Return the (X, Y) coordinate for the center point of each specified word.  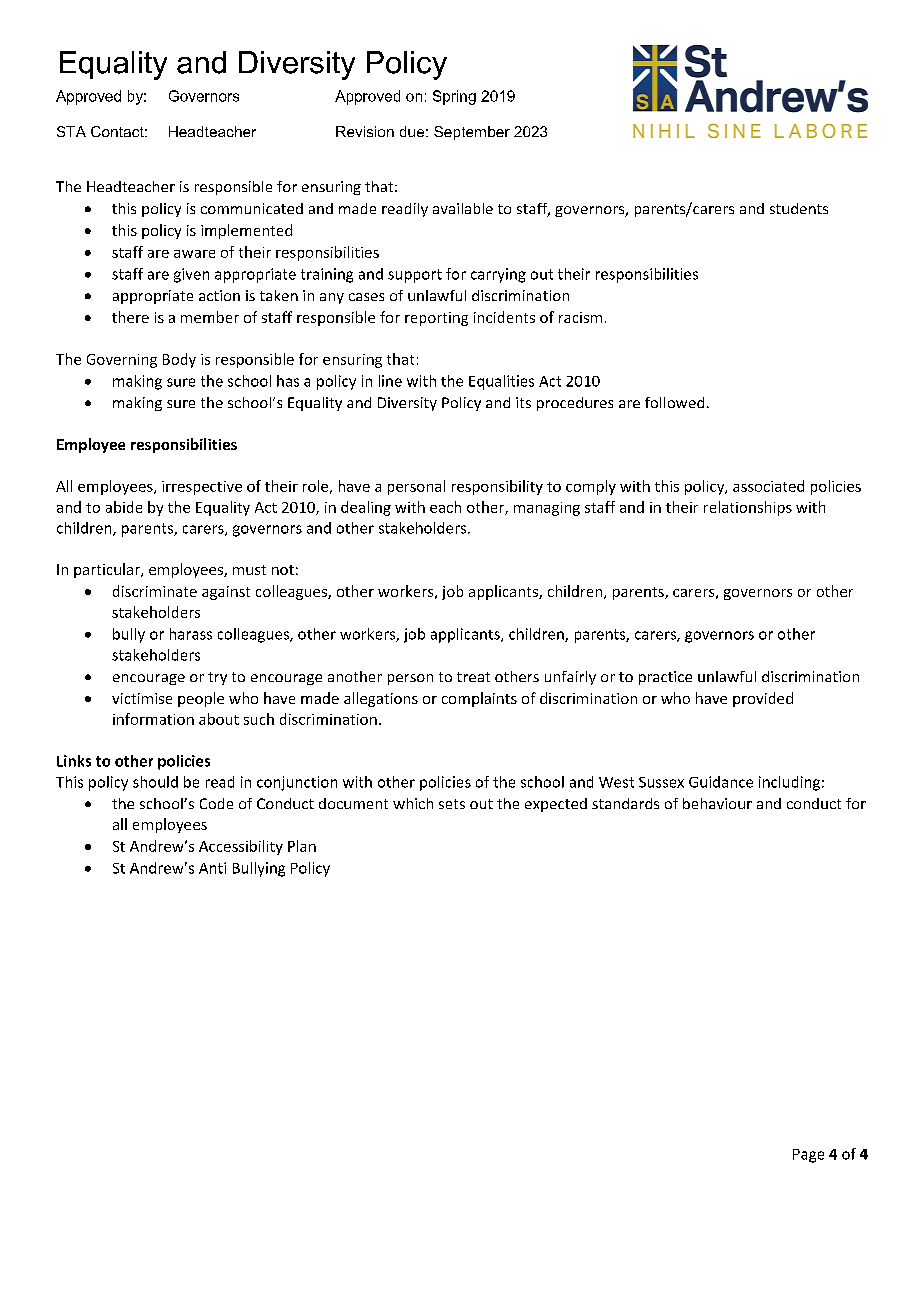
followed (674, 402)
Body (179, 360)
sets (452, 804)
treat (473, 677)
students (799, 208)
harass (191, 634)
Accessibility (241, 847)
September (472, 133)
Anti (212, 868)
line (390, 381)
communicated (252, 208)
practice (665, 678)
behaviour (717, 803)
